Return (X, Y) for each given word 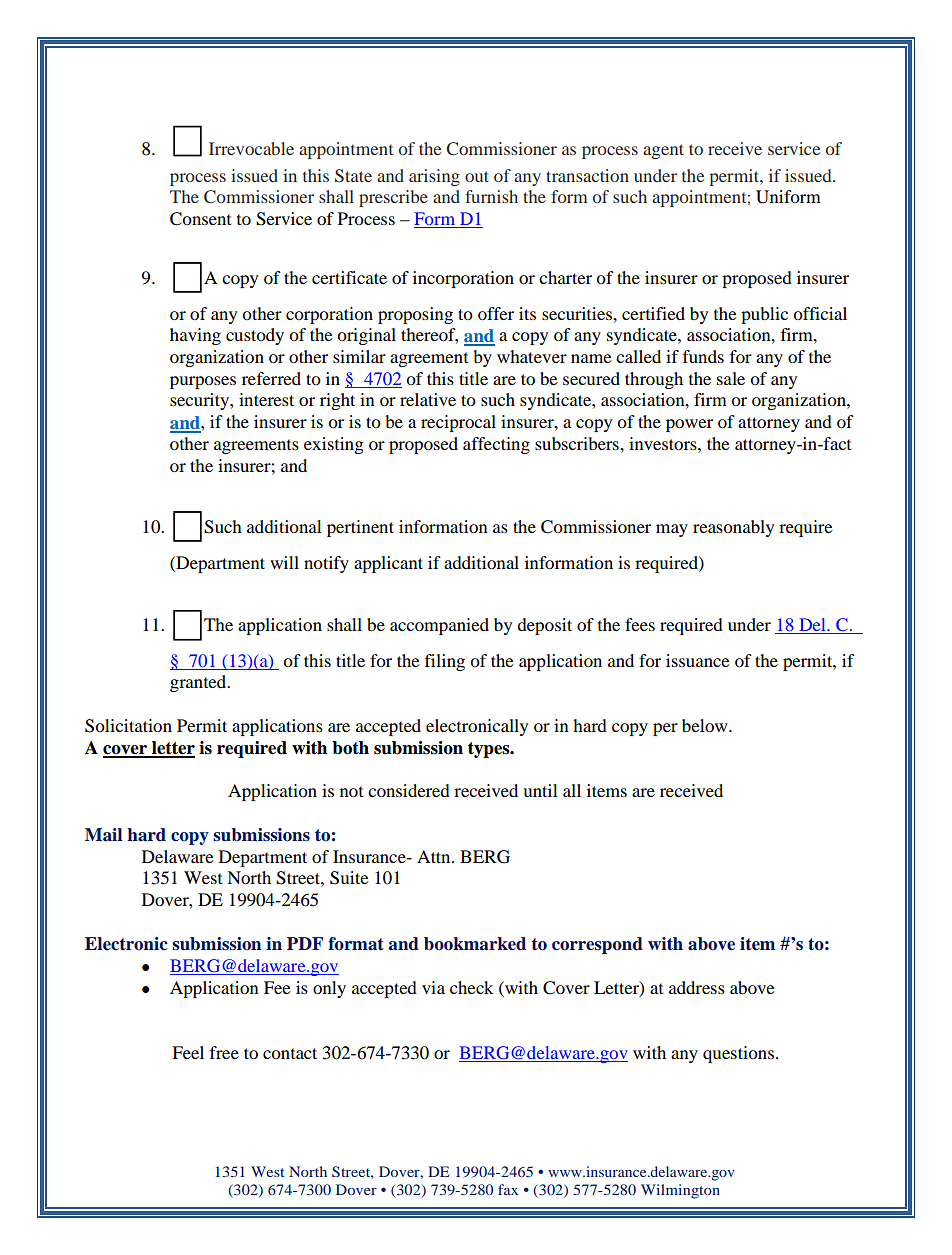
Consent (200, 219)
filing (445, 662)
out (477, 176)
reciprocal (458, 423)
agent (663, 151)
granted (199, 683)
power (689, 425)
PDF (305, 943)
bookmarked (475, 944)
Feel (188, 1052)
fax (508, 1189)
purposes (203, 382)
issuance (698, 660)
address (697, 987)
